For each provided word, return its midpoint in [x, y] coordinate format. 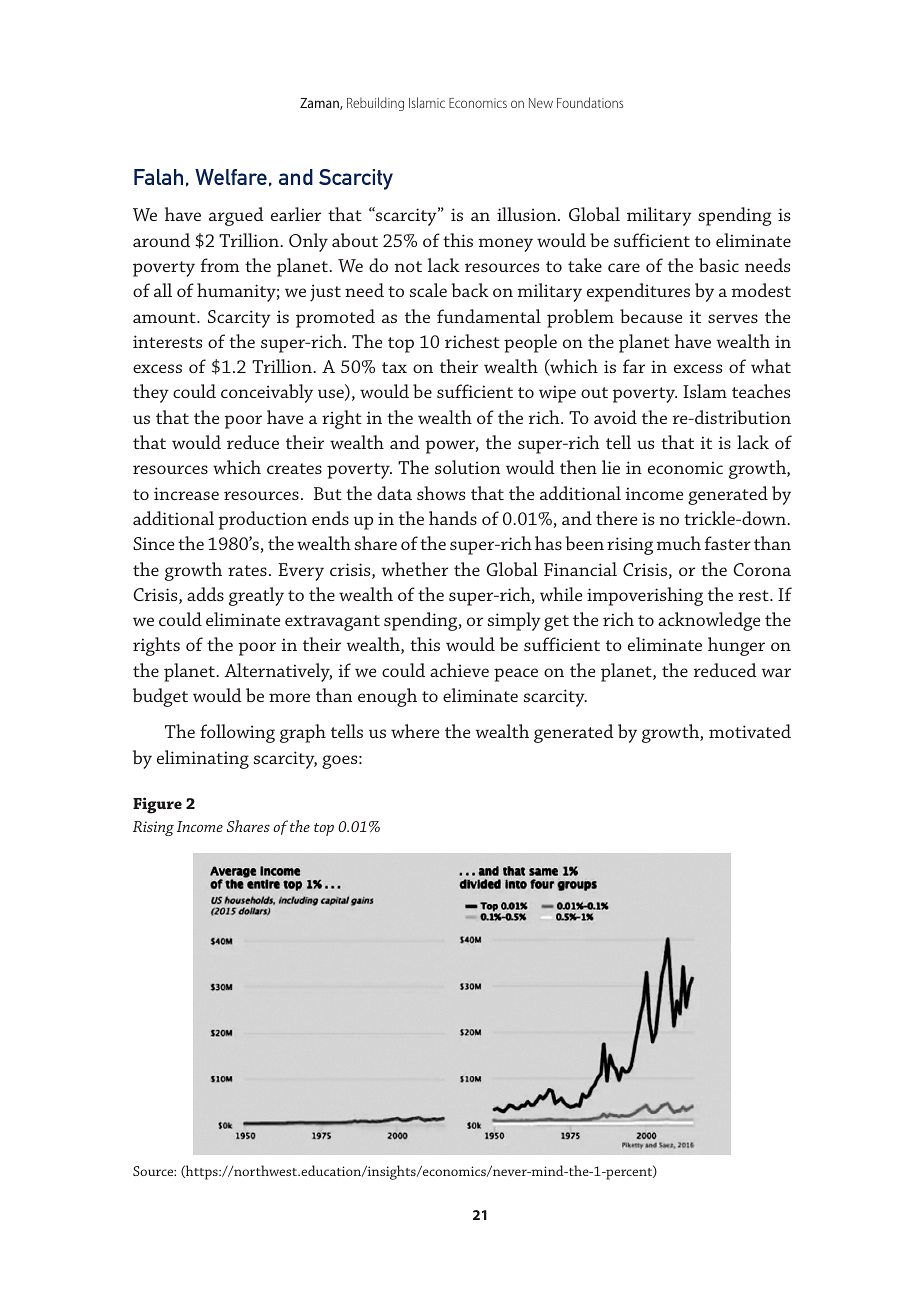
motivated [750, 731]
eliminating [203, 759]
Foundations [590, 102]
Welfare [231, 177]
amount [165, 317]
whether [414, 569]
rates [247, 570]
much [678, 543]
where [415, 731]
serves [733, 318]
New [541, 103]
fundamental [489, 316]
